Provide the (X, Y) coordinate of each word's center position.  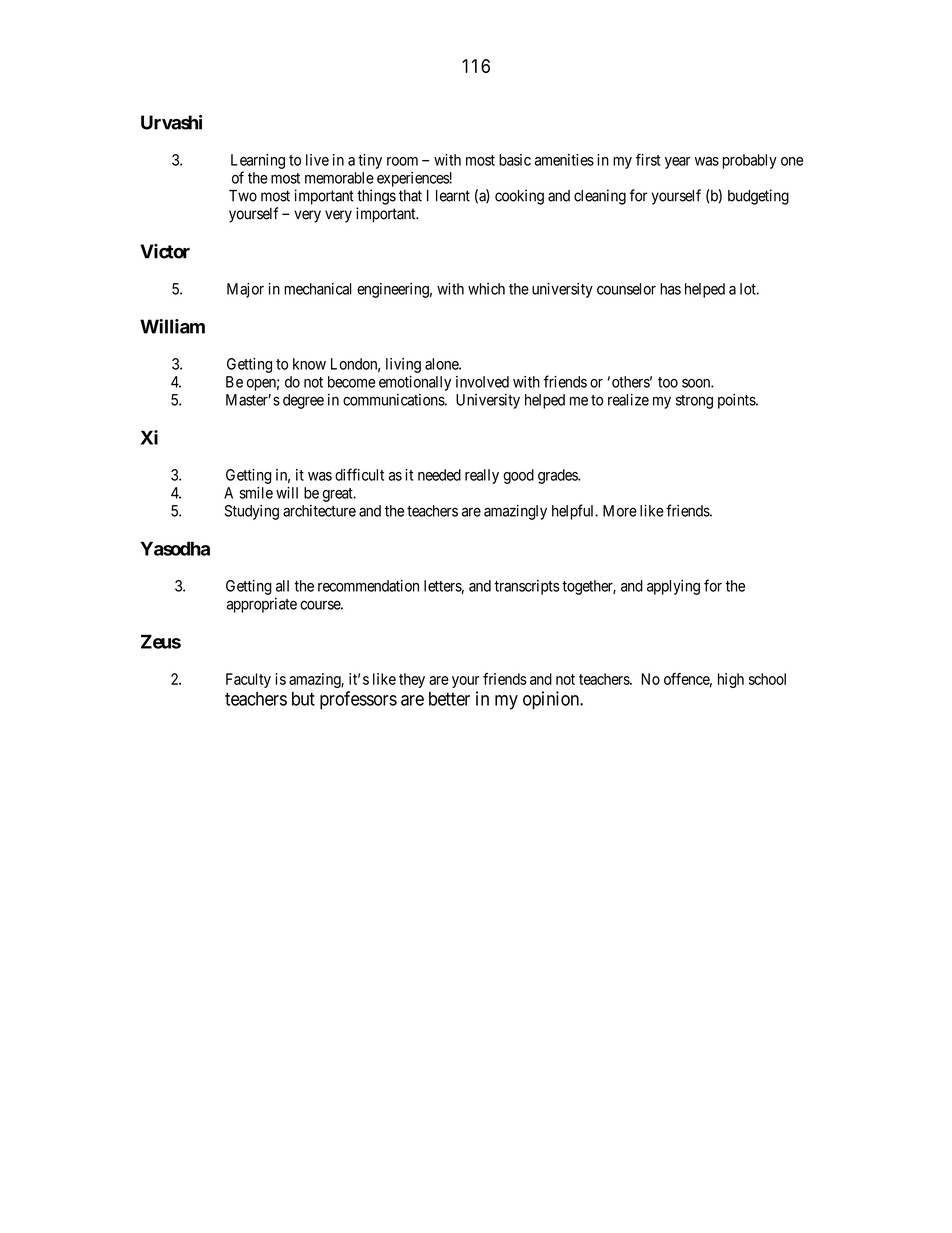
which (486, 289)
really (482, 476)
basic (515, 160)
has (670, 289)
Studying (252, 512)
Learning (258, 161)
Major (245, 290)
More (620, 511)
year (678, 163)
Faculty (248, 680)
